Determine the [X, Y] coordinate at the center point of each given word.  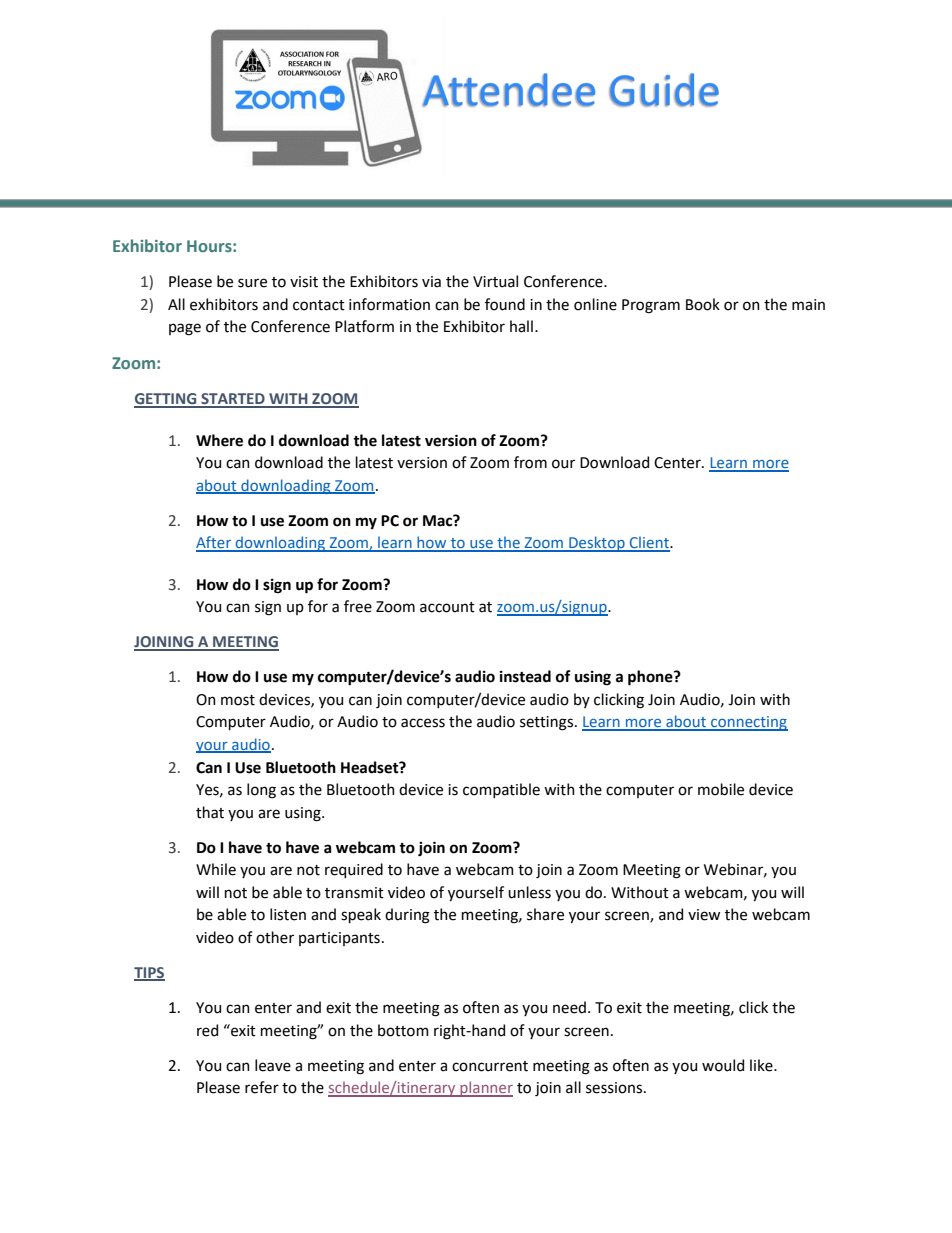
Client [649, 543]
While [216, 869]
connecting [748, 723]
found [505, 304]
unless [529, 892]
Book [703, 304]
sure [252, 283]
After [214, 543]
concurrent [490, 1066]
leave [273, 1065]
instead [525, 676]
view [704, 915]
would [723, 1065]
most [238, 700]
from [530, 462]
